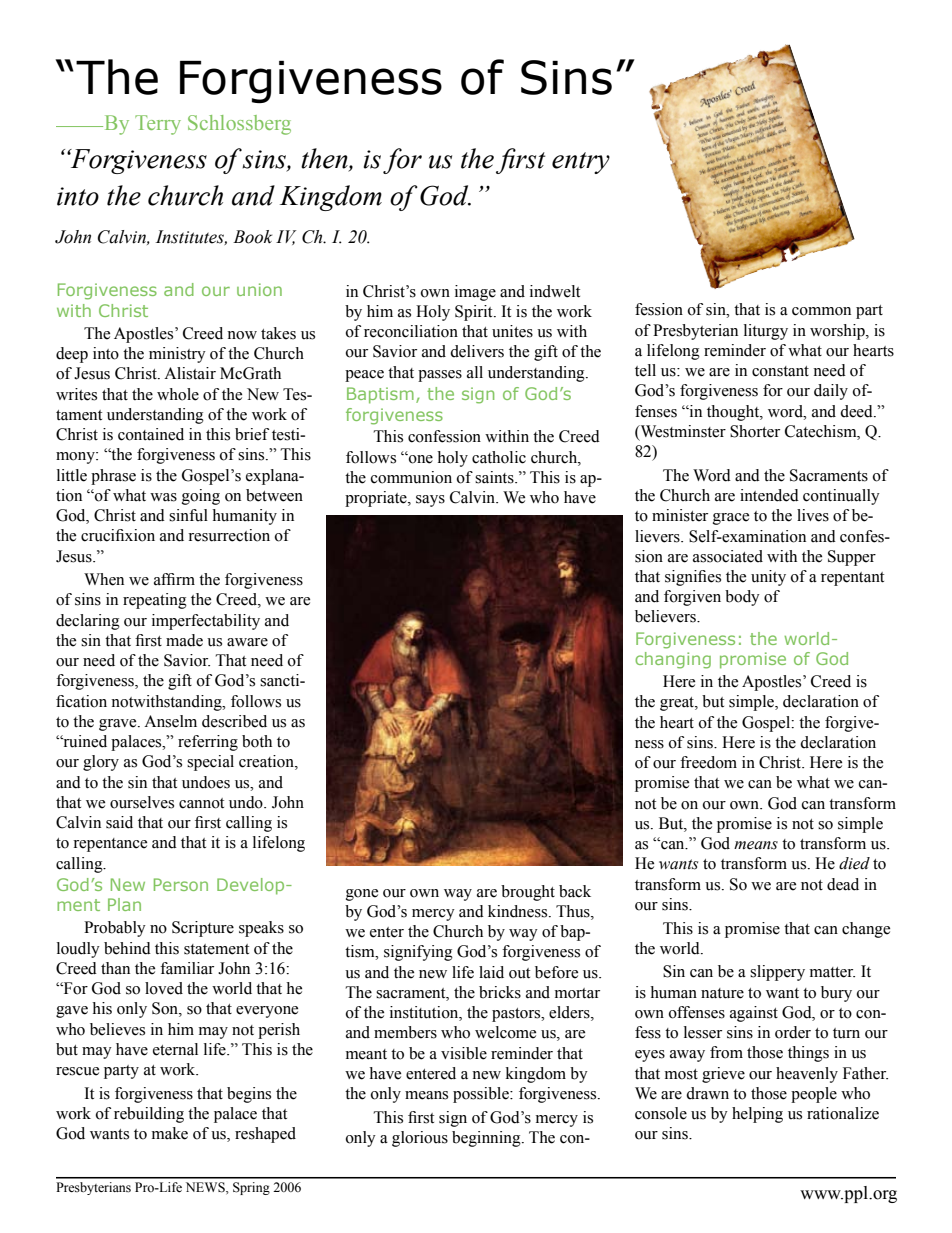 The image size is (952, 1233). Describe the element at coordinates (174, 579) in the screenshot. I see `affirm` at that location.
